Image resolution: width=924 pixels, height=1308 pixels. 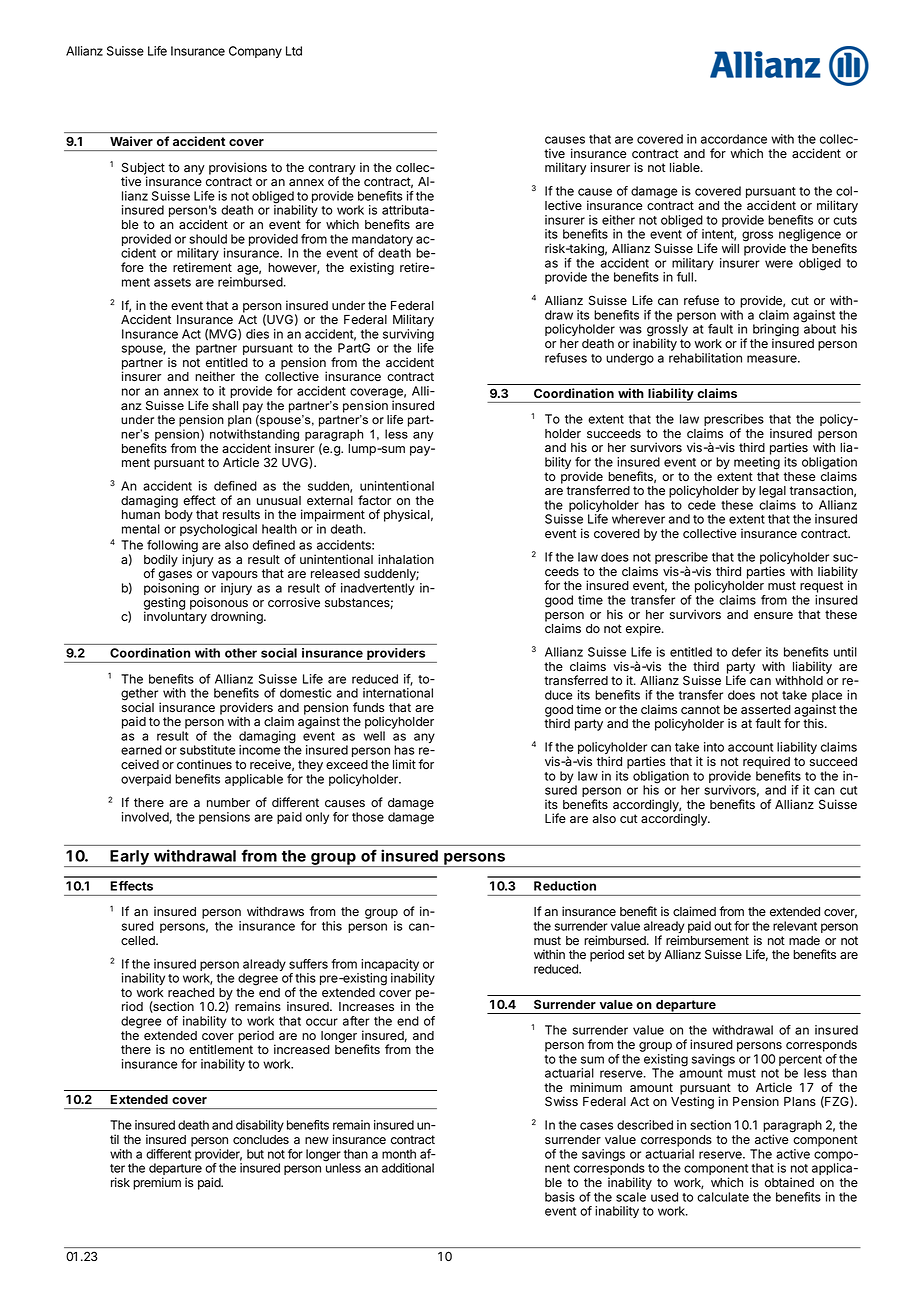 What do you see at coordinates (776, 331) in the page?
I see `bringing` at bounding box center [776, 331].
